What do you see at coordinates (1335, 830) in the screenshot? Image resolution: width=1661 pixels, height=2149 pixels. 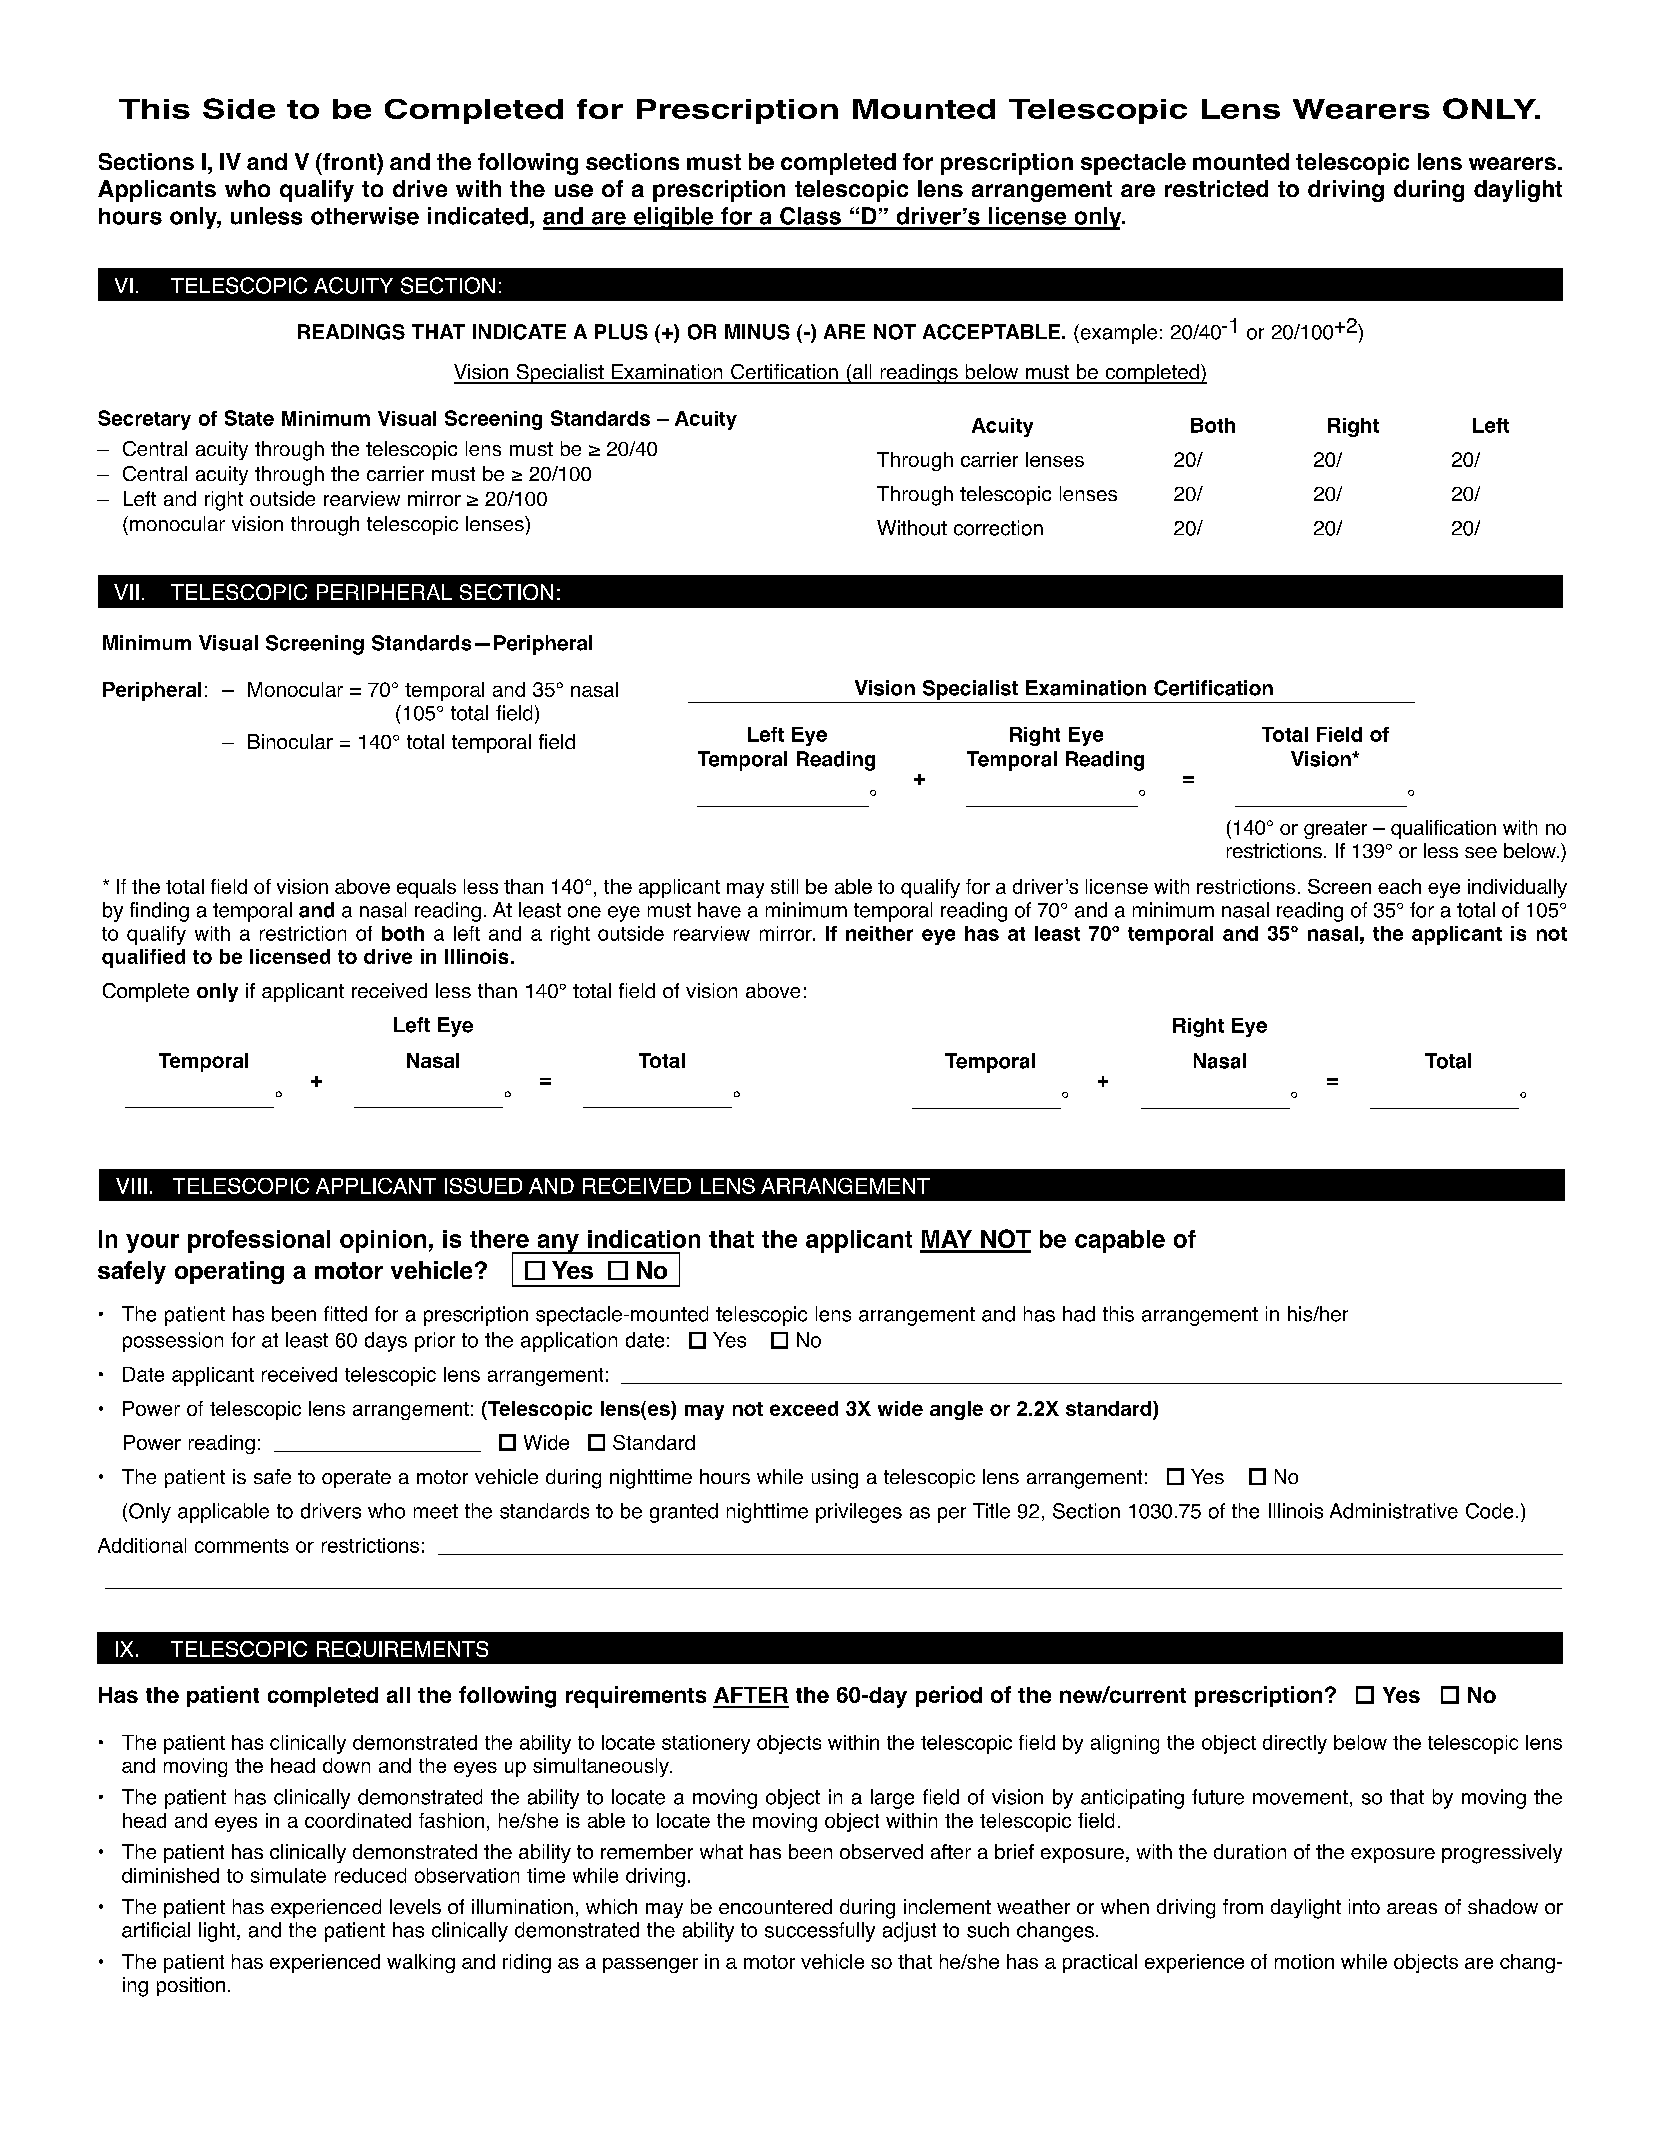 I see `greater` at bounding box center [1335, 830].
